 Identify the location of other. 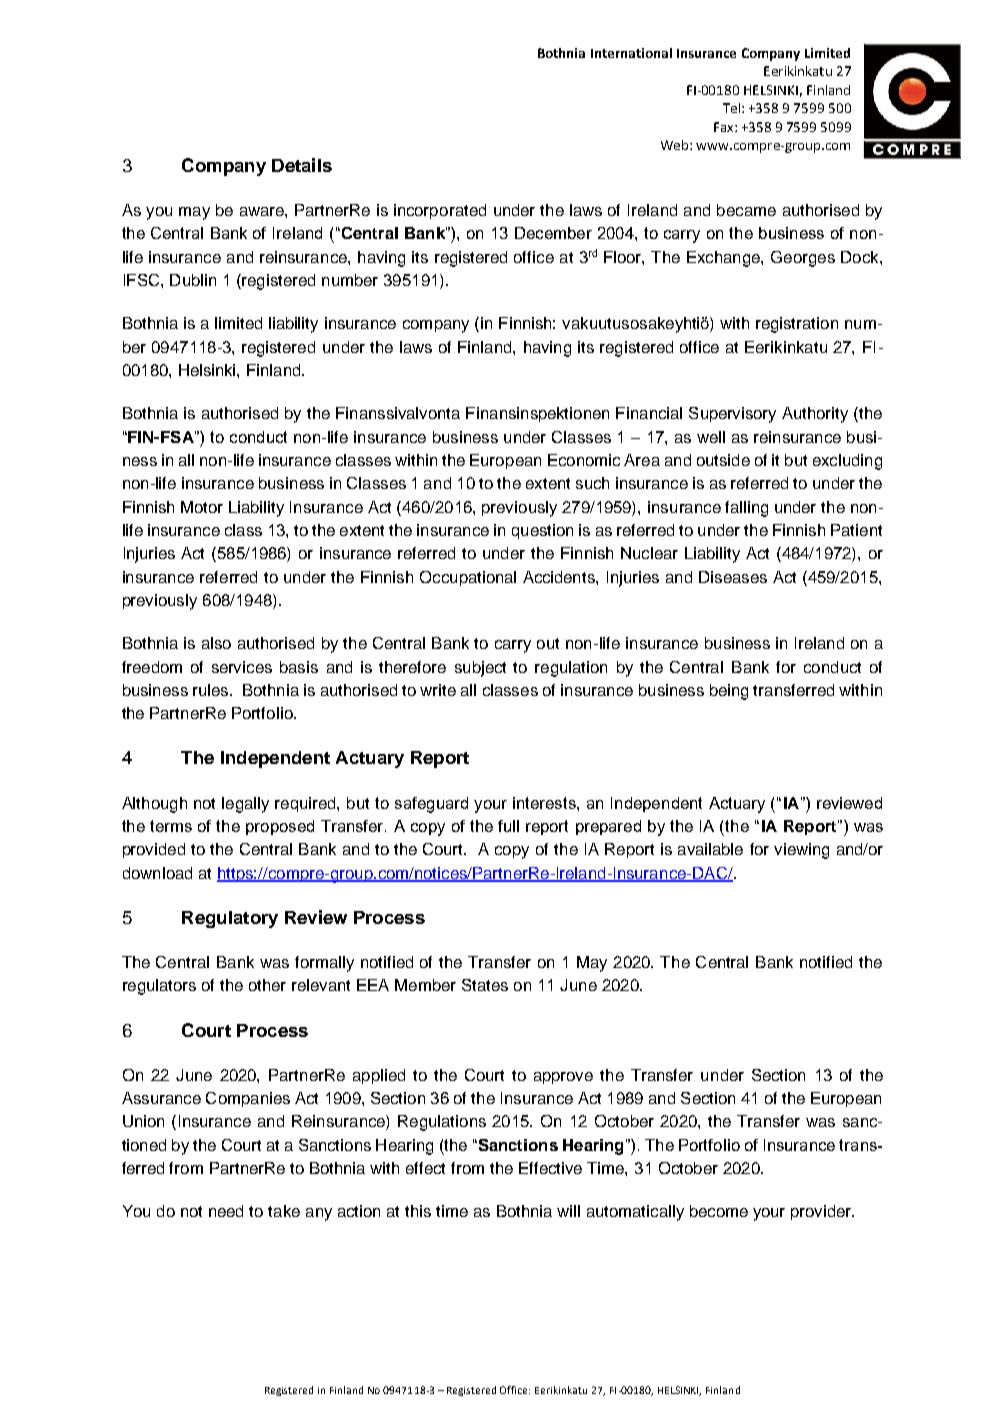
(267, 985).
